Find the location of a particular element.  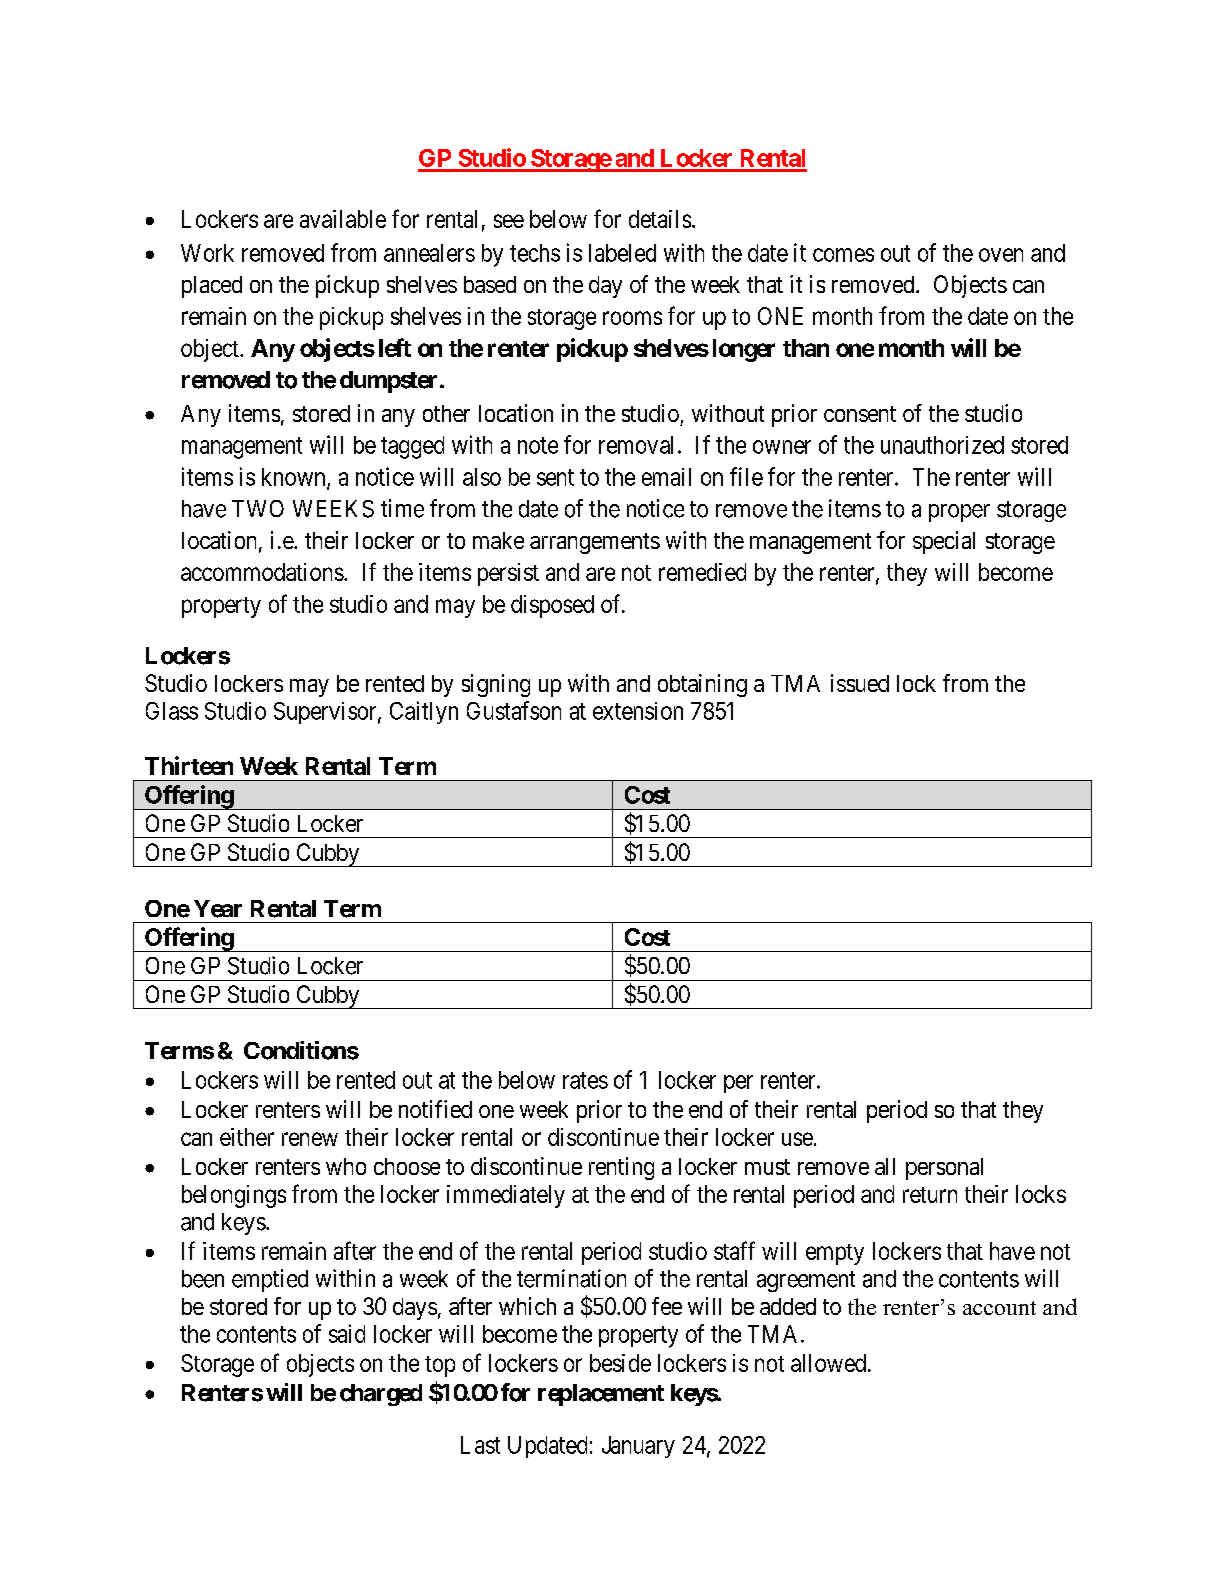

either is located at coordinates (247, 1137).
